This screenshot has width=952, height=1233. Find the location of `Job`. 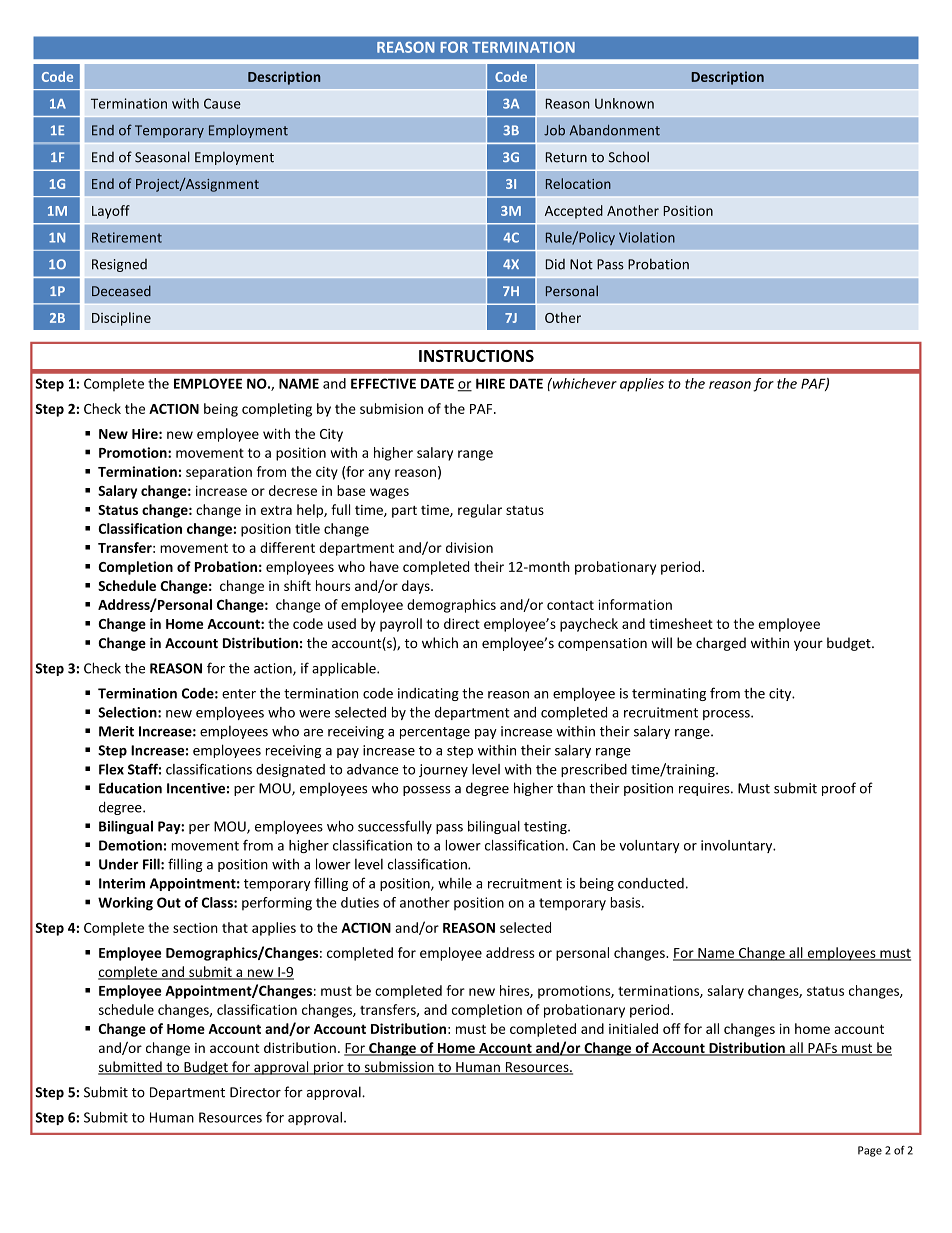

Job is located at coordinates (554, 130).
